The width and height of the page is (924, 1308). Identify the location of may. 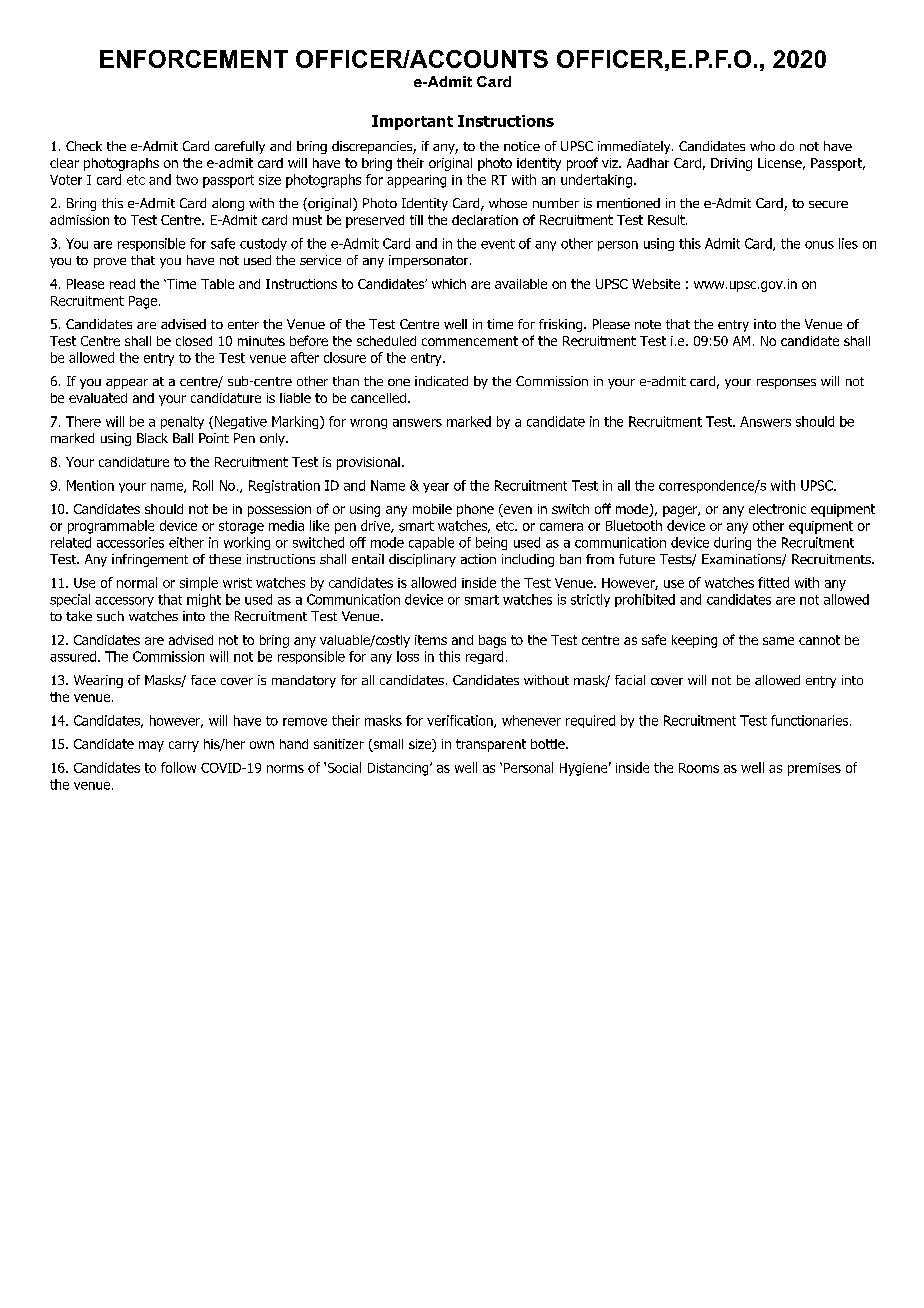
(151, 746).
